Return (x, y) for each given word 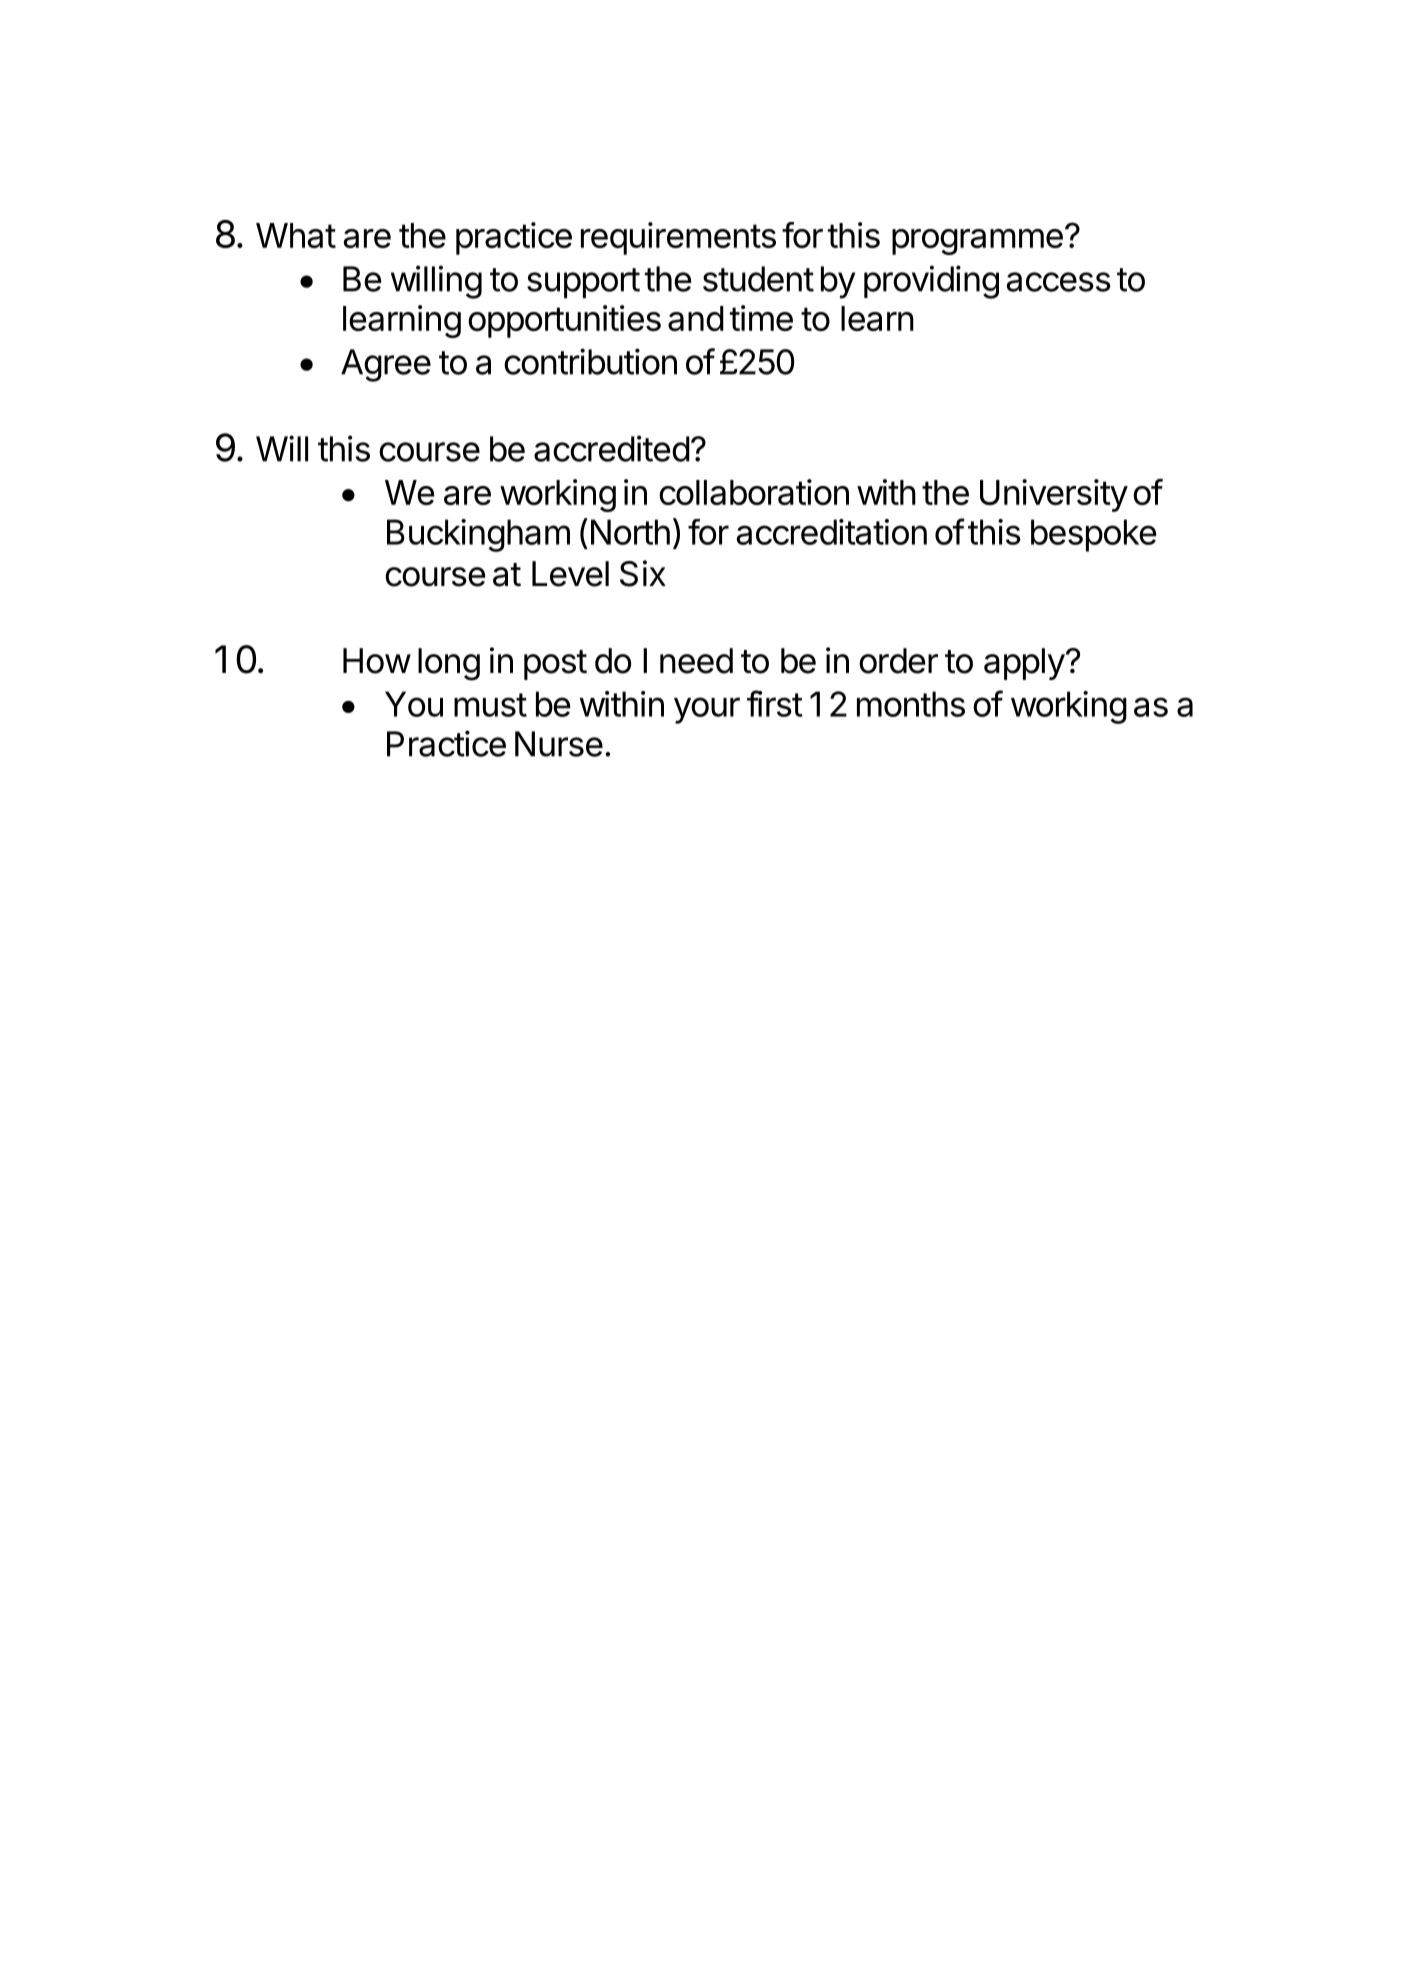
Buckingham (478, 535)
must (490, 705)
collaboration (754, 492)
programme (977, 242)
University (1054, 495)
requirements (678, 238)
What (296, 235)
